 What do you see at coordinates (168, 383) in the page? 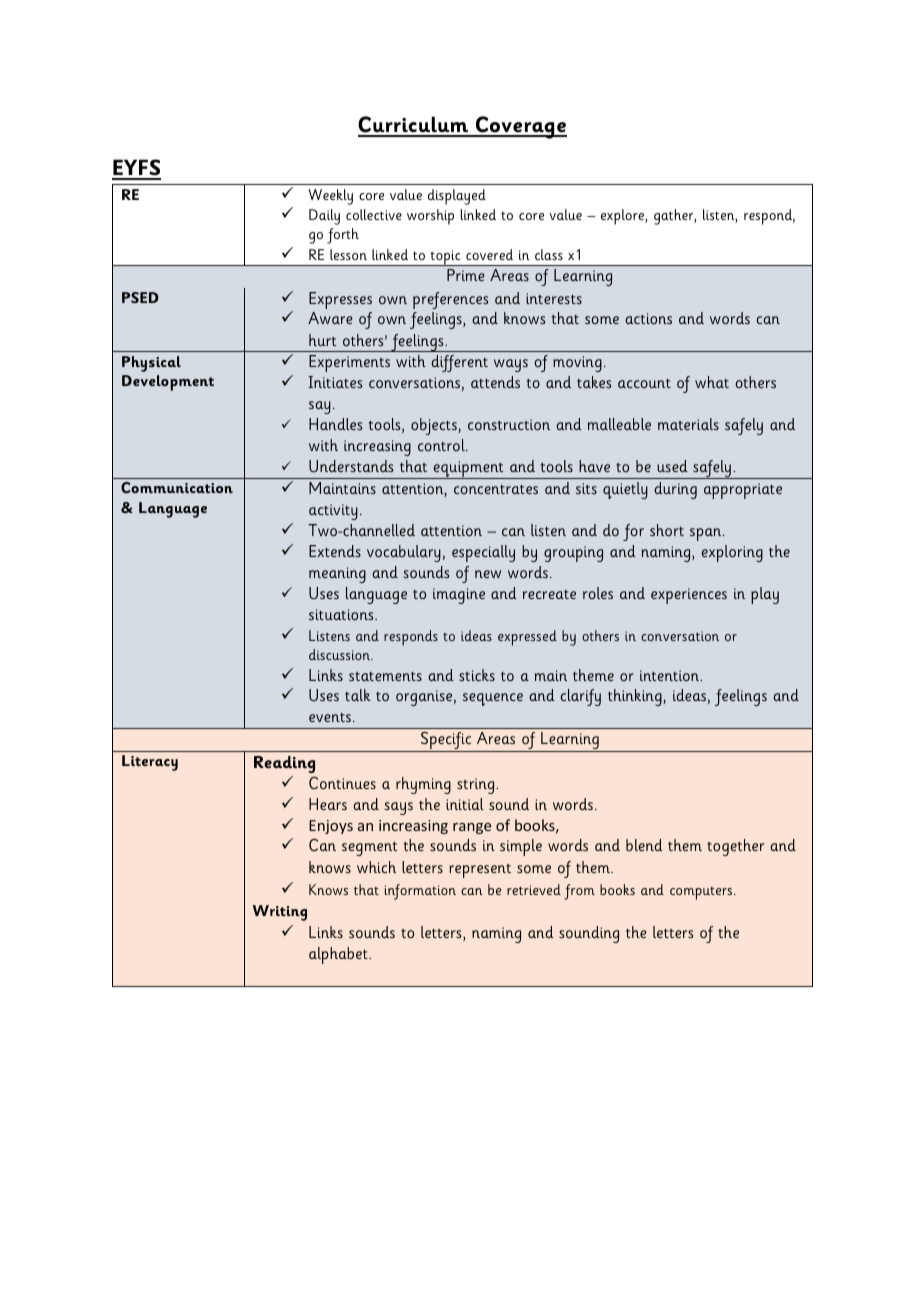
I see `Development` at bounding box center [168, 383].
